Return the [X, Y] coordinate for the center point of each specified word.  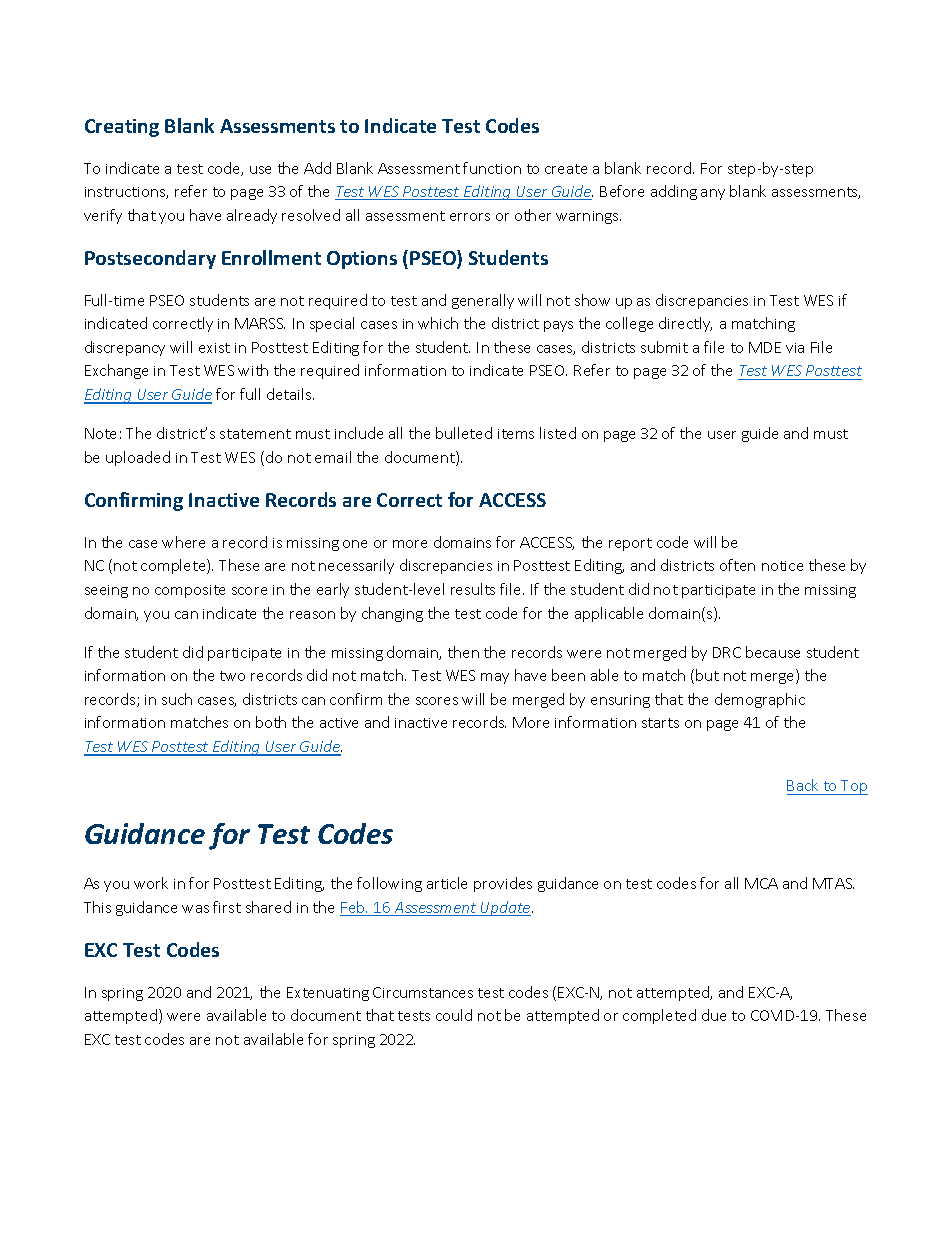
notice [782, 566]
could [454, 1015]
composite [190, 591]
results [473, 589]
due [714, 1015]
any [713, 194]
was [195, 909]
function [492, 168]
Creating [122, 128]
